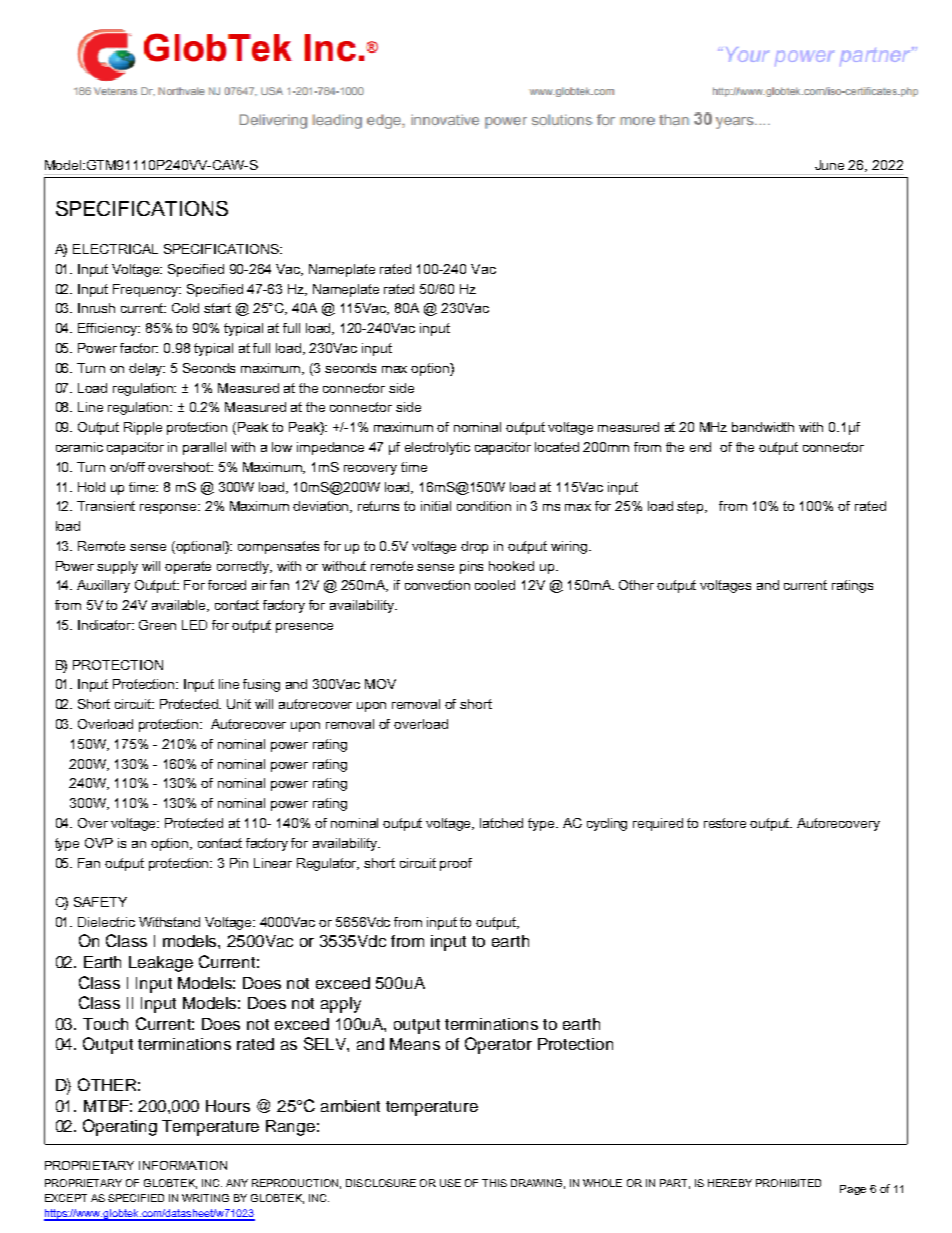 The width and height of the document is (952, 1233). What do you see at coordinates (829, 165) in the document?
I see `June` at bounding box center [829, 165].
